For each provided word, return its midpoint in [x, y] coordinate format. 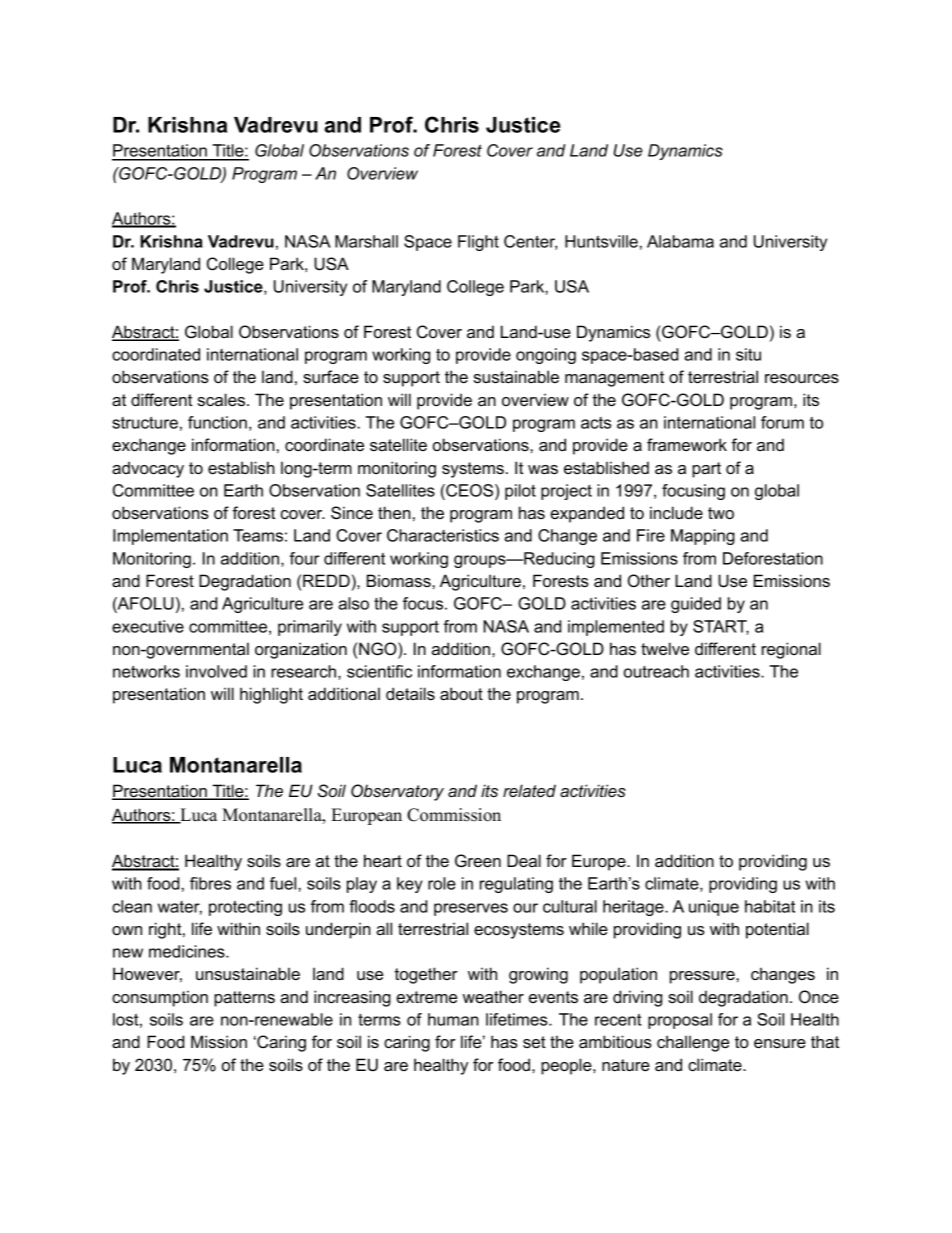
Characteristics [443, 535]
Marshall [366, 241]
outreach [656, 671]
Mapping [703, 537]
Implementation [170, 537]
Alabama [680, 241]
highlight [271, 695]
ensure [780, 1043]
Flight [478, 243]
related [529, 790]
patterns [244, 999]
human [453, 1019]
